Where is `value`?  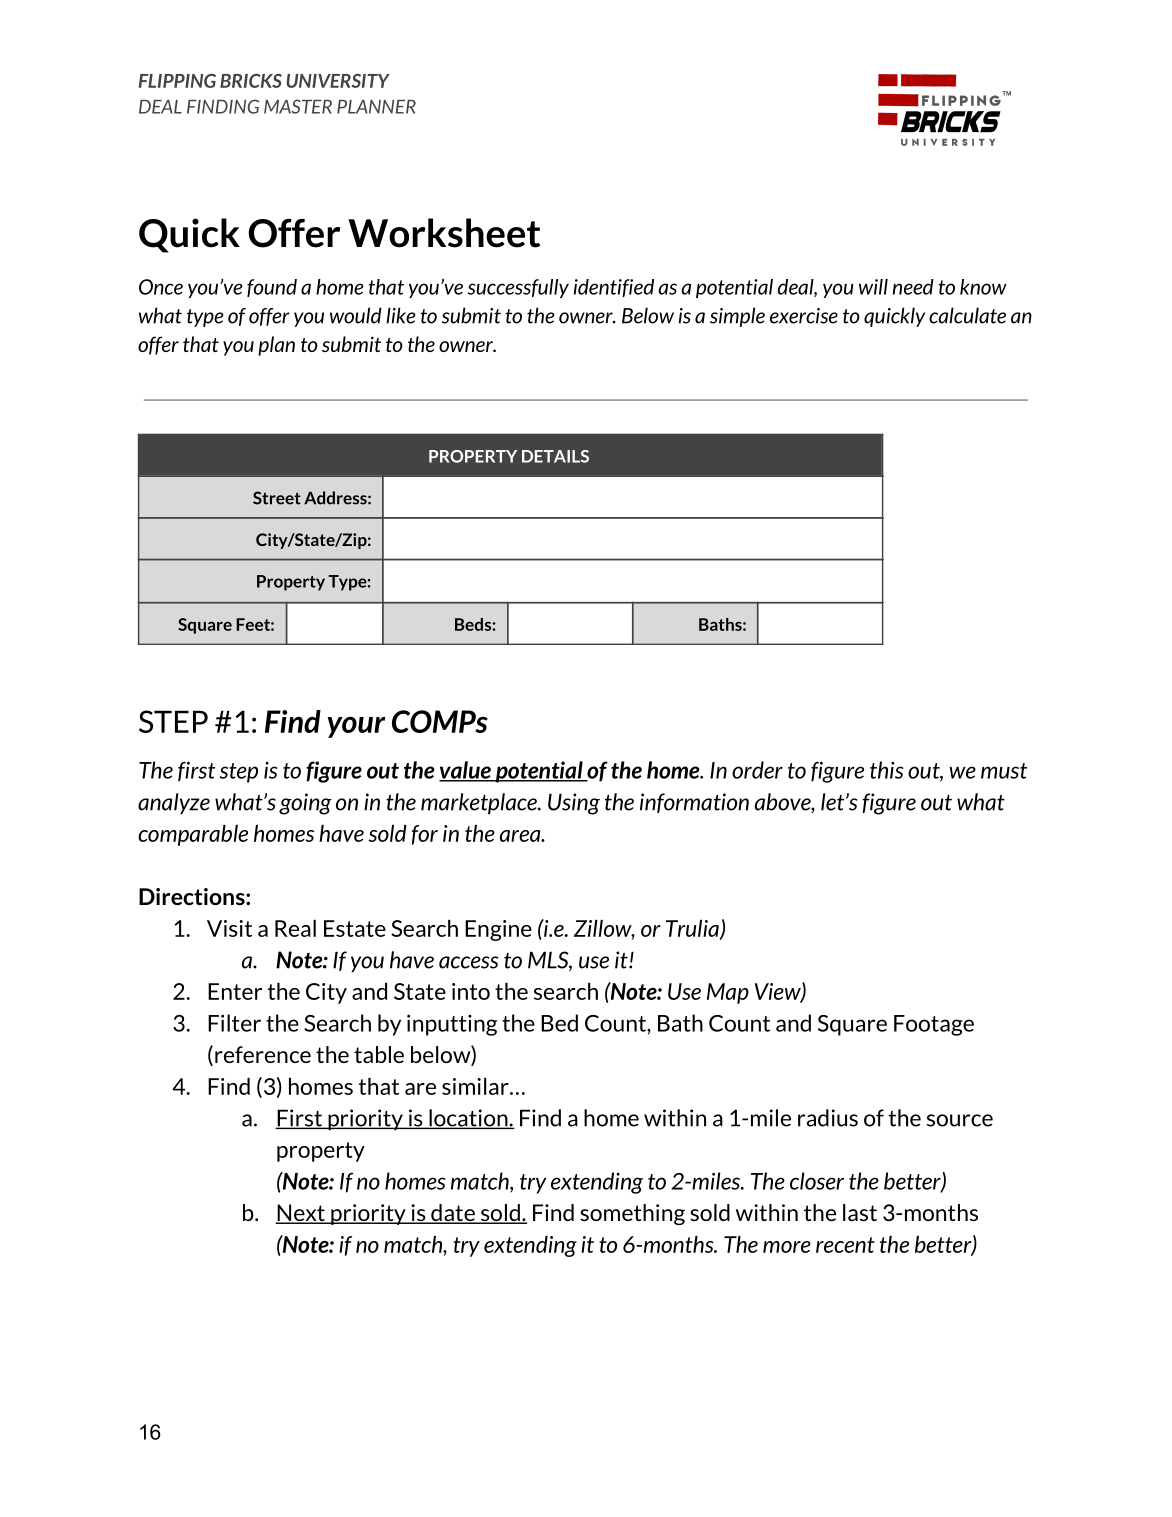 value is located at coordinates (466, 771).
